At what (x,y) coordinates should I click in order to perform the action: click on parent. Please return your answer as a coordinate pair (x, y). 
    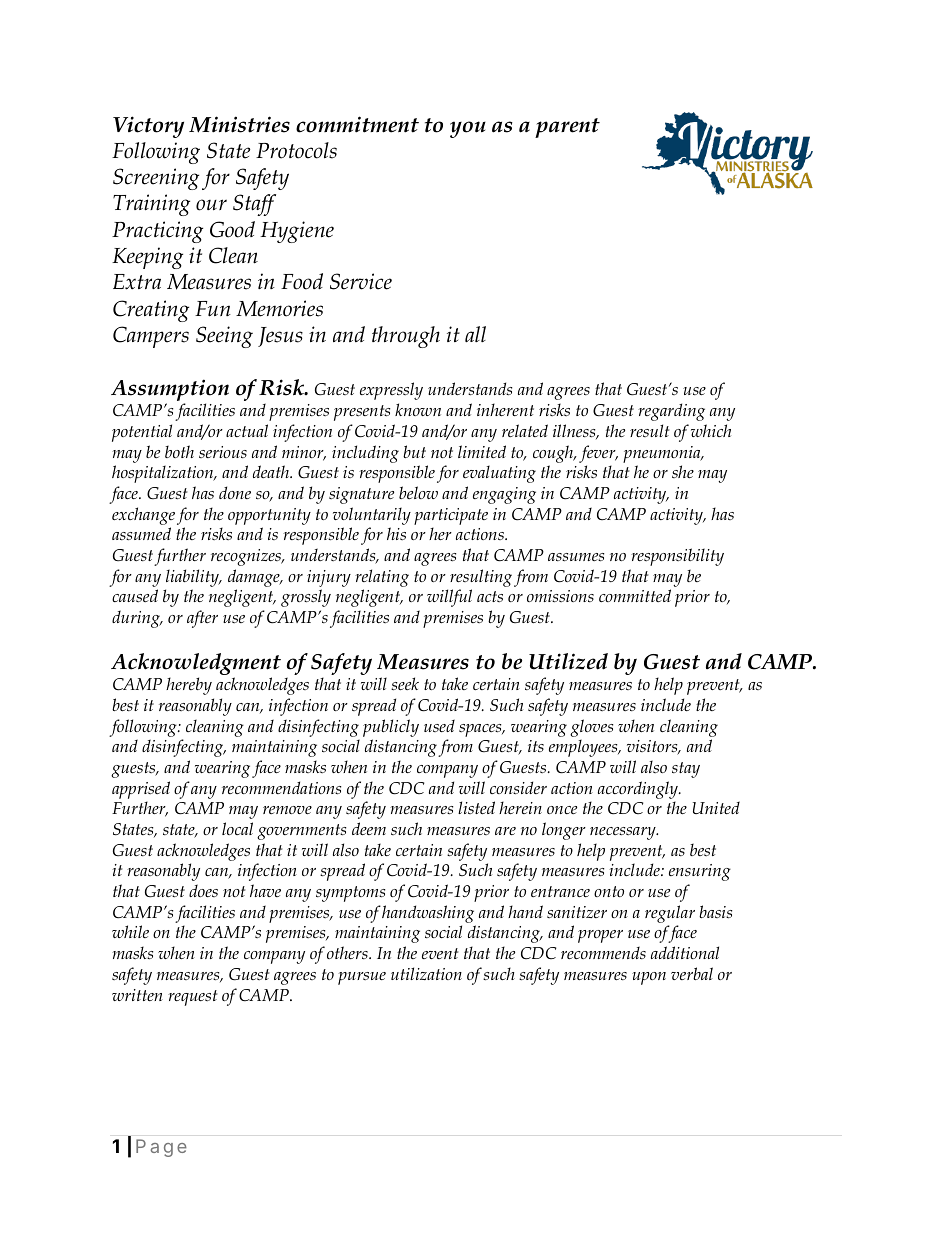
    Looking at the image, I should click on (567, 128).
